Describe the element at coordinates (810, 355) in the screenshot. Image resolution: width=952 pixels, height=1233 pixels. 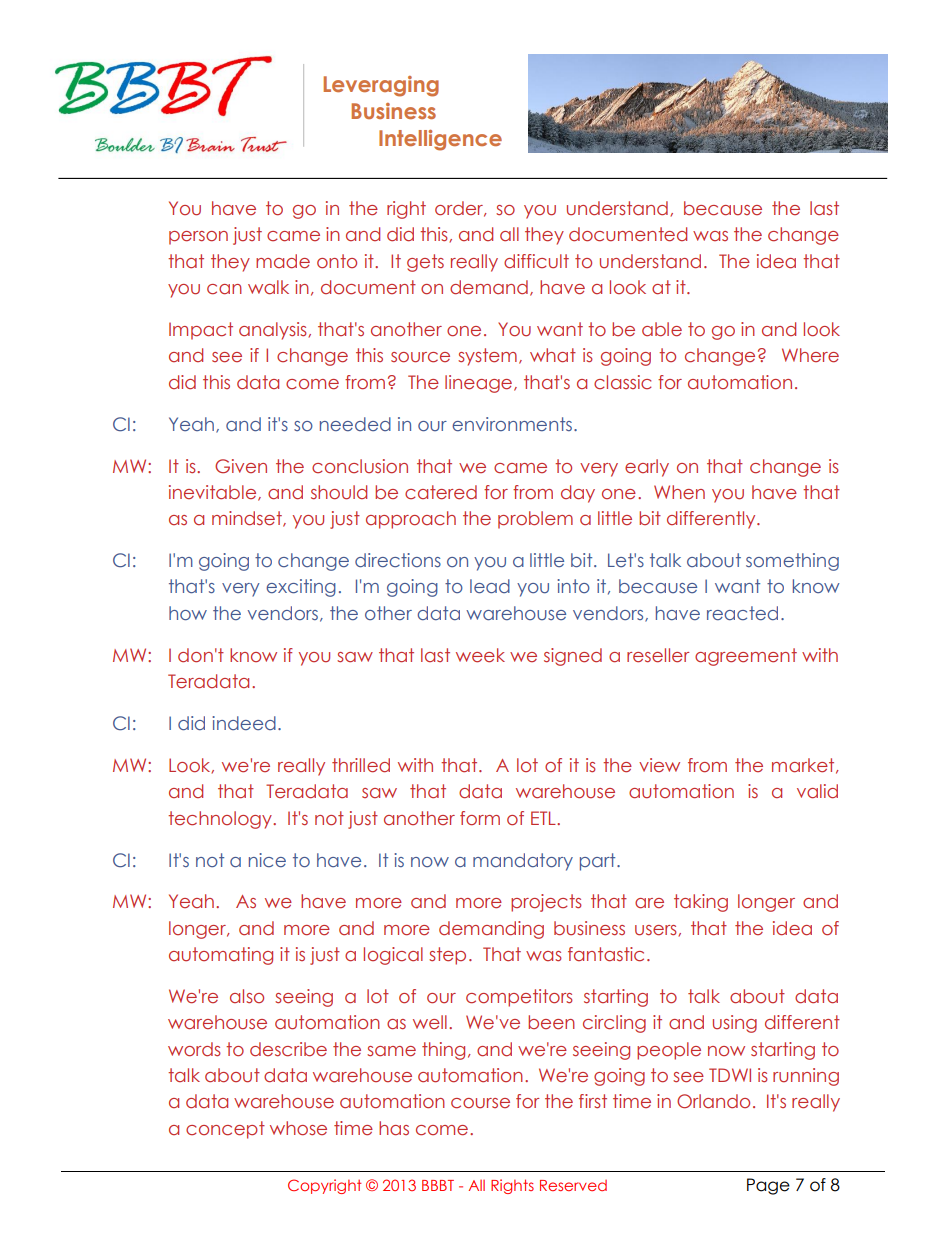
I see `Where` at that location.
